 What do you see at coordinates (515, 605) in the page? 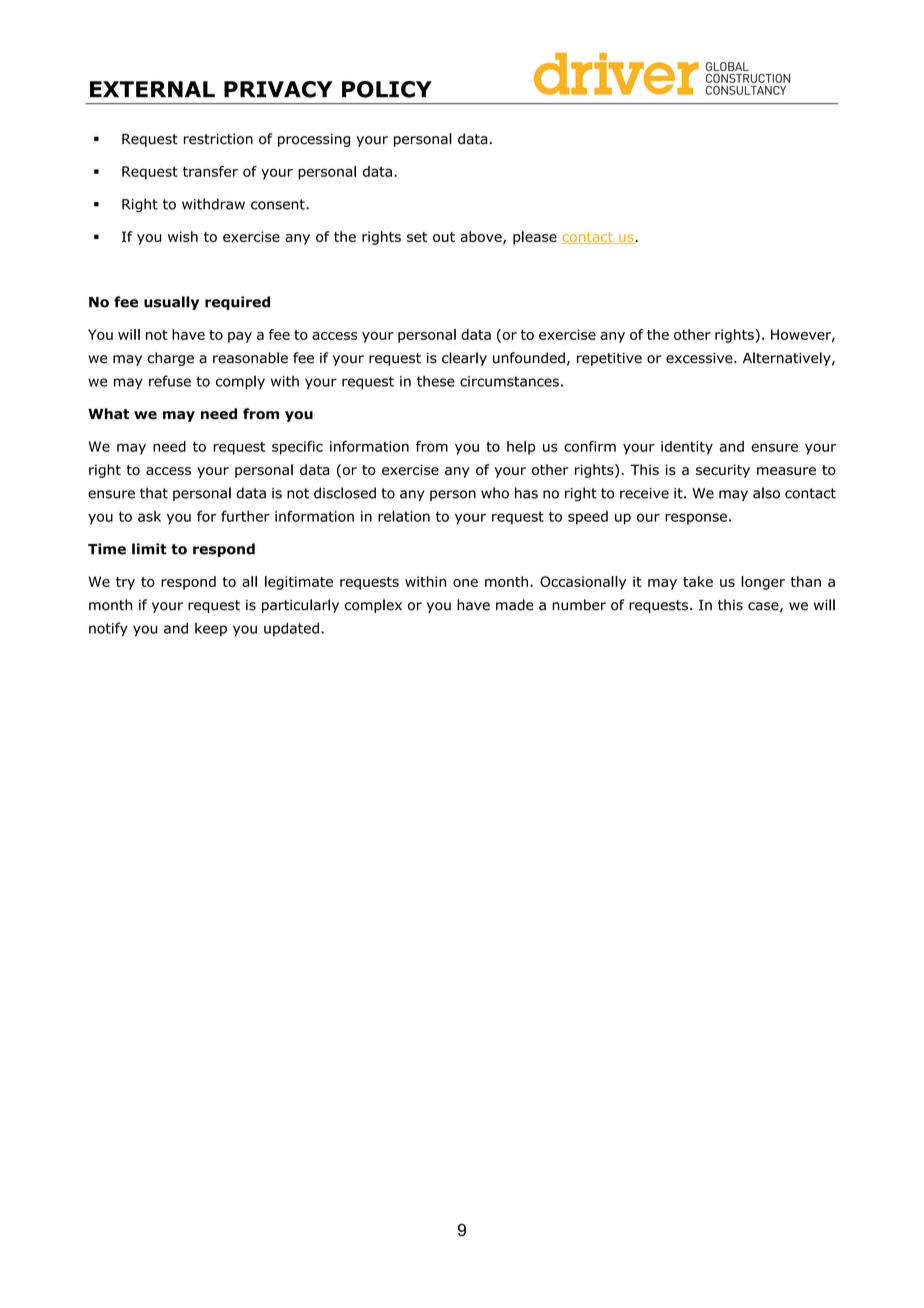
I see `made` at bounding box center [515, 605].
